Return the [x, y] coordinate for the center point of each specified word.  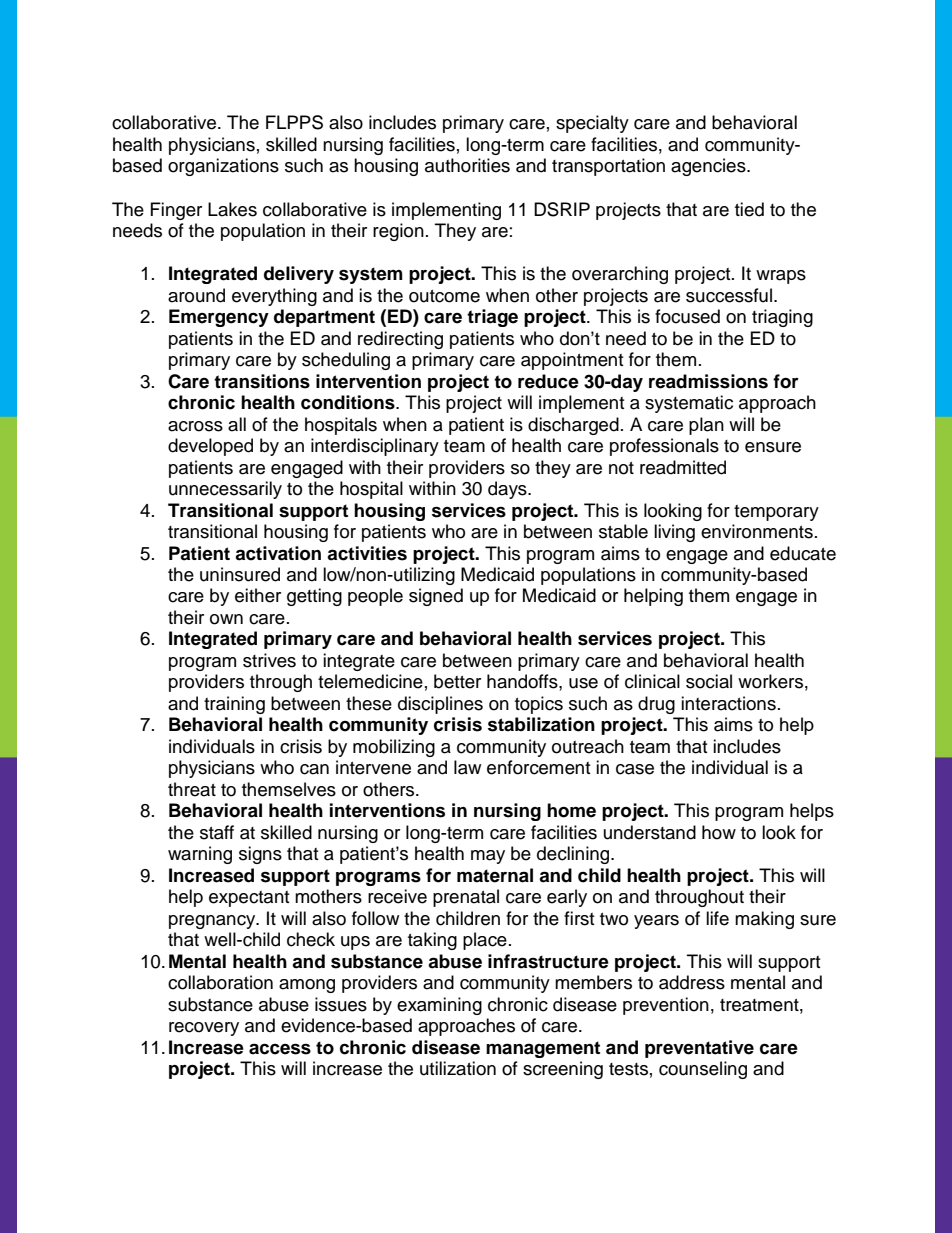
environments [757, 531]
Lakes [232, 209]
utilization [458, 1068]
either [258, 595]
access [280, 1049]
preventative [699, 1049]
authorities [467, 165]
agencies [709, 167]
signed [436, 597]
